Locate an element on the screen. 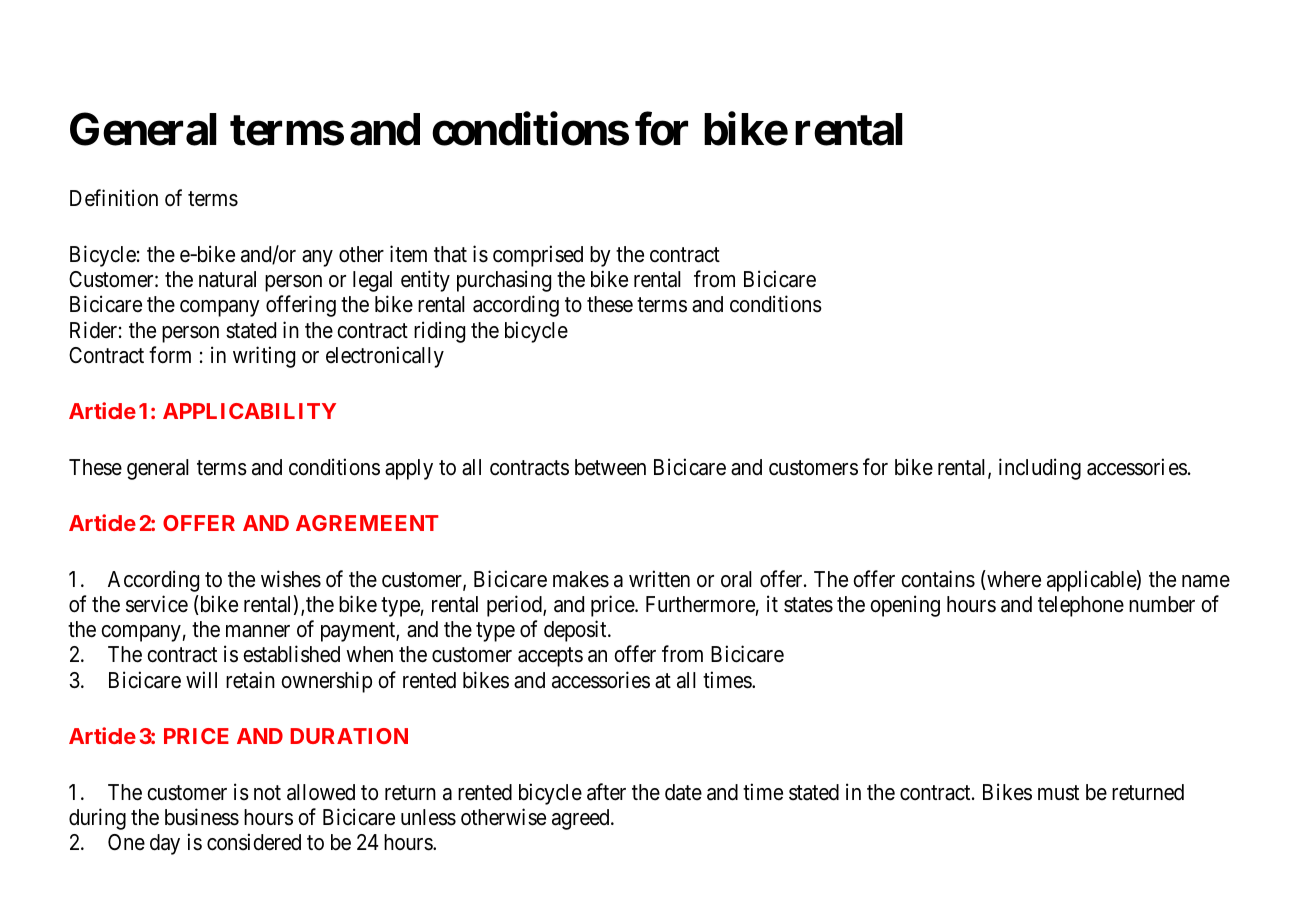  telephone is located at coordinates (1081, 606).
